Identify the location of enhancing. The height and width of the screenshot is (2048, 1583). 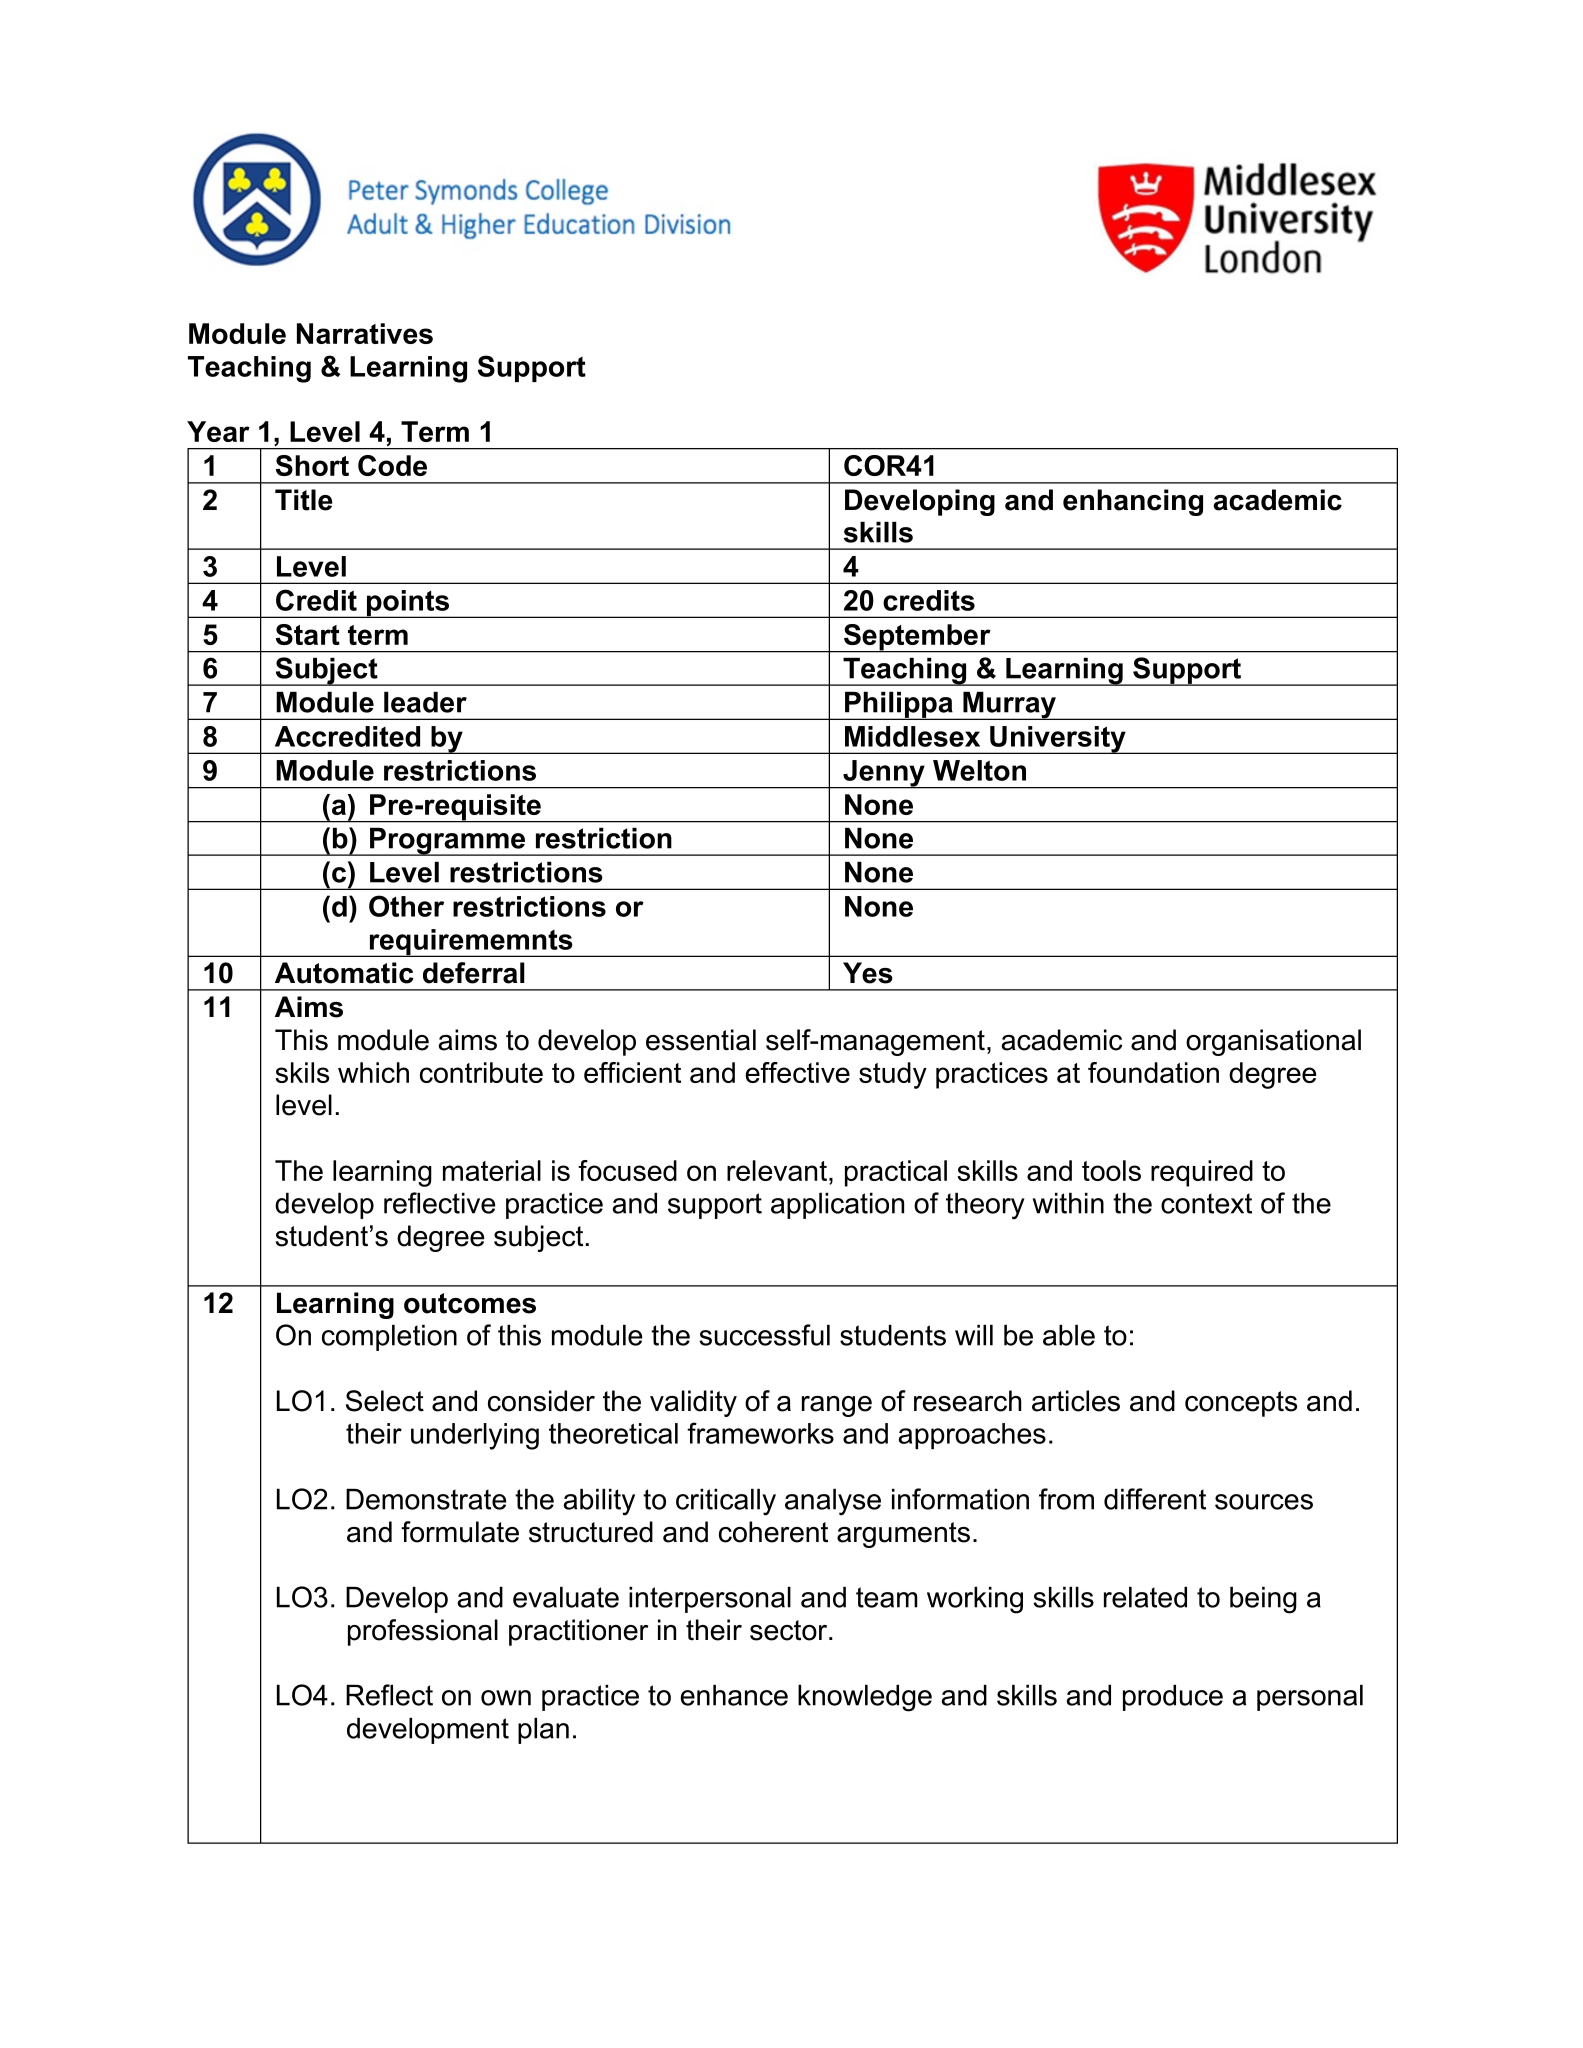
(1133, 502).
